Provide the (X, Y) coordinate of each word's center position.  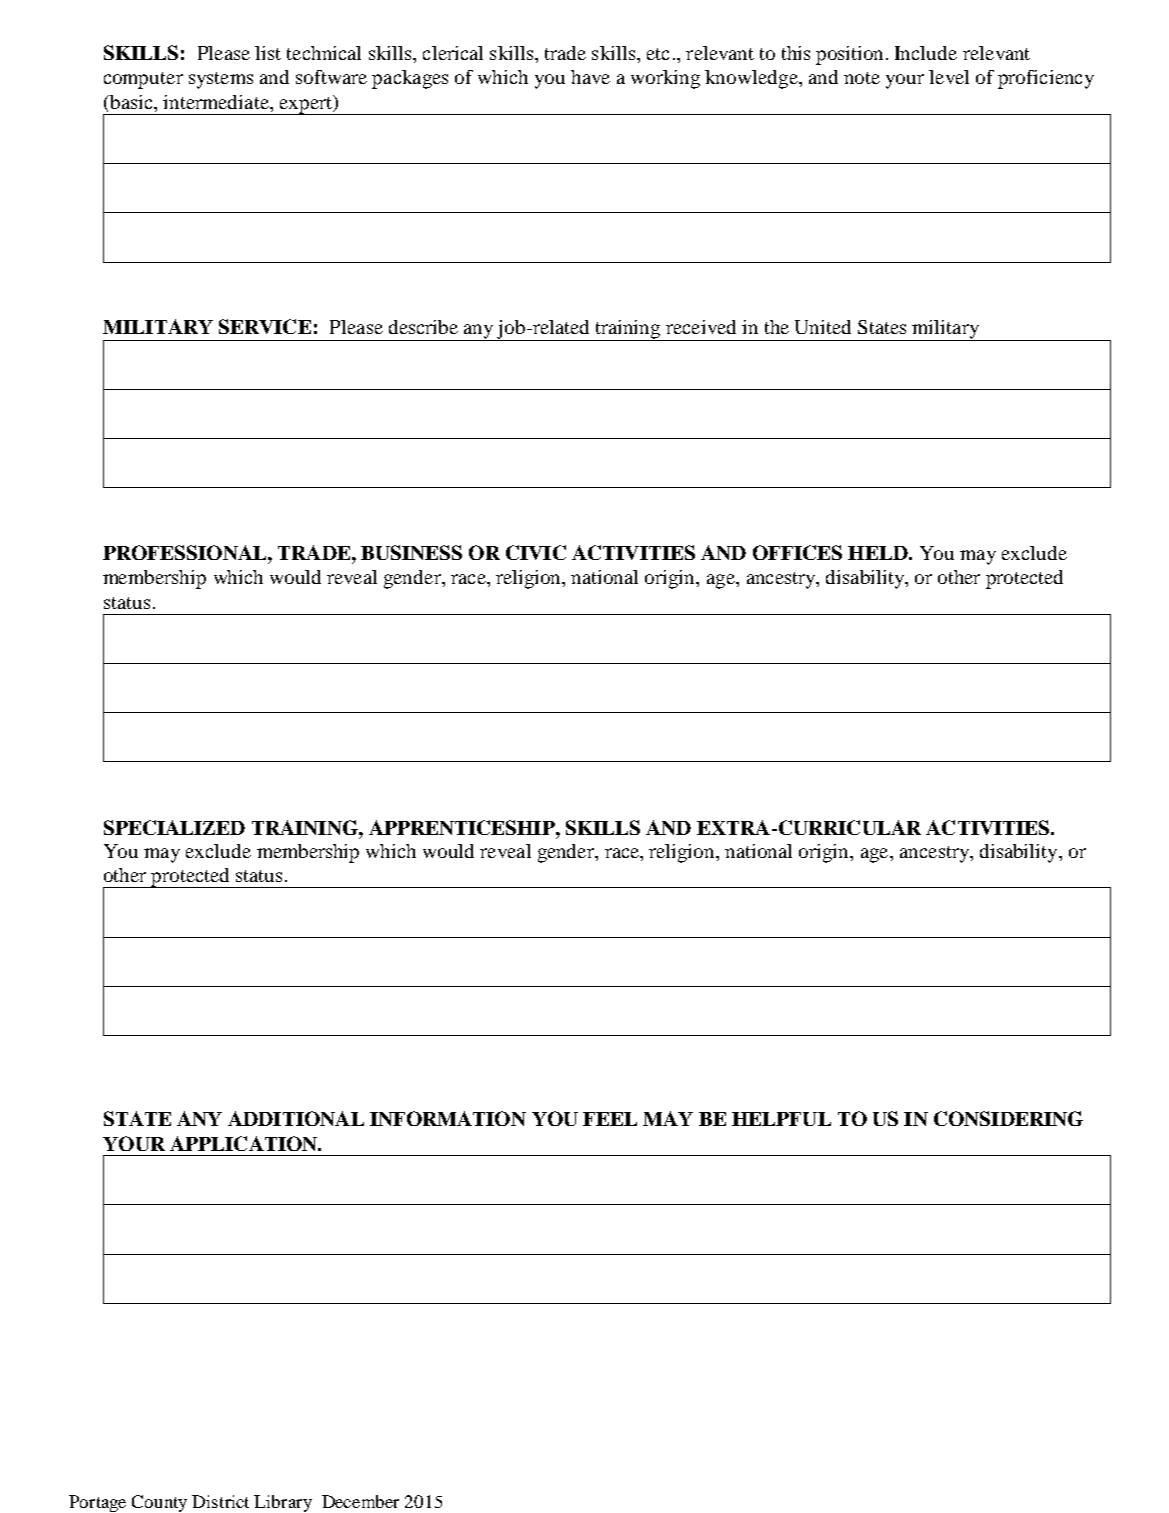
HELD (879, 553)
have (590, 77)
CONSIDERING (1008, 1118)
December (360, 1501)
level (949, 77)
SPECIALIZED (174, 827)
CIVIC (536, 552)
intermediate (217, 102)
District (220, 1501)
